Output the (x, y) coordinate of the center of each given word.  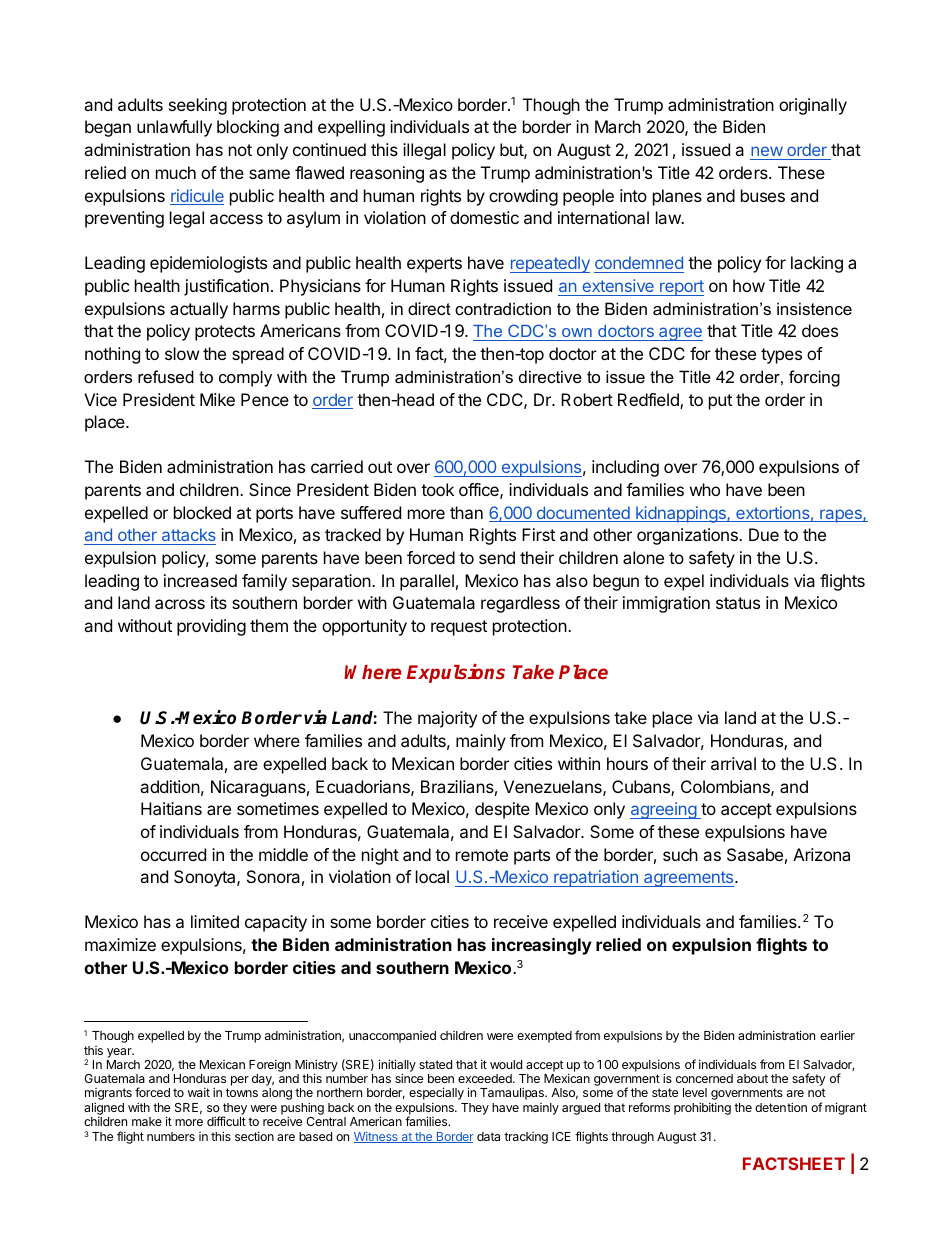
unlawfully (174, 128)
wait (199, 1092)
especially (436, 1095)
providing (211, 627)
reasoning (387, 174)
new (767, 153)
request (459, 628)
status (738, 603)
